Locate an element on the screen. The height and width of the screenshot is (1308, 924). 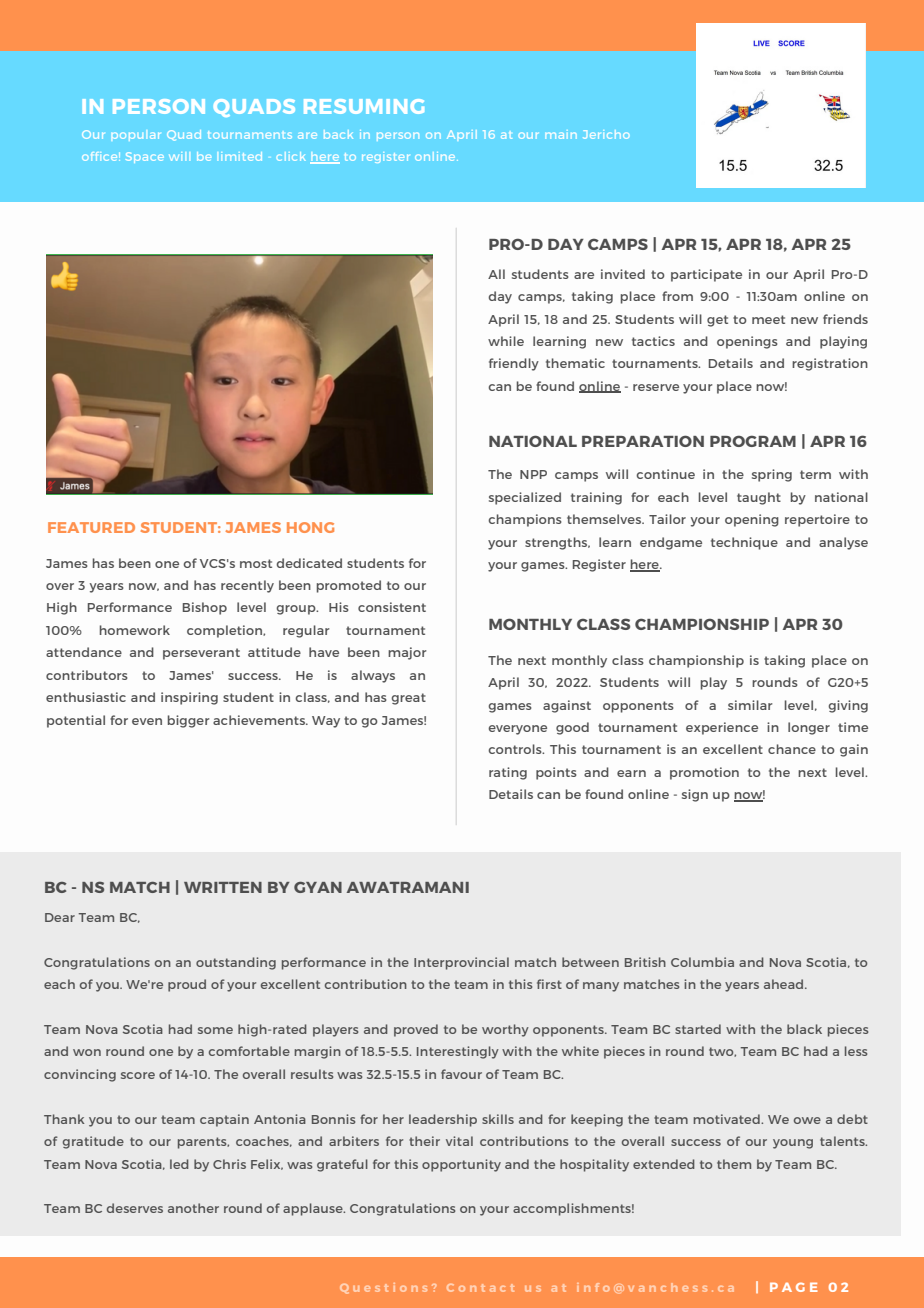
homework is located at coordinates (135, 630).
